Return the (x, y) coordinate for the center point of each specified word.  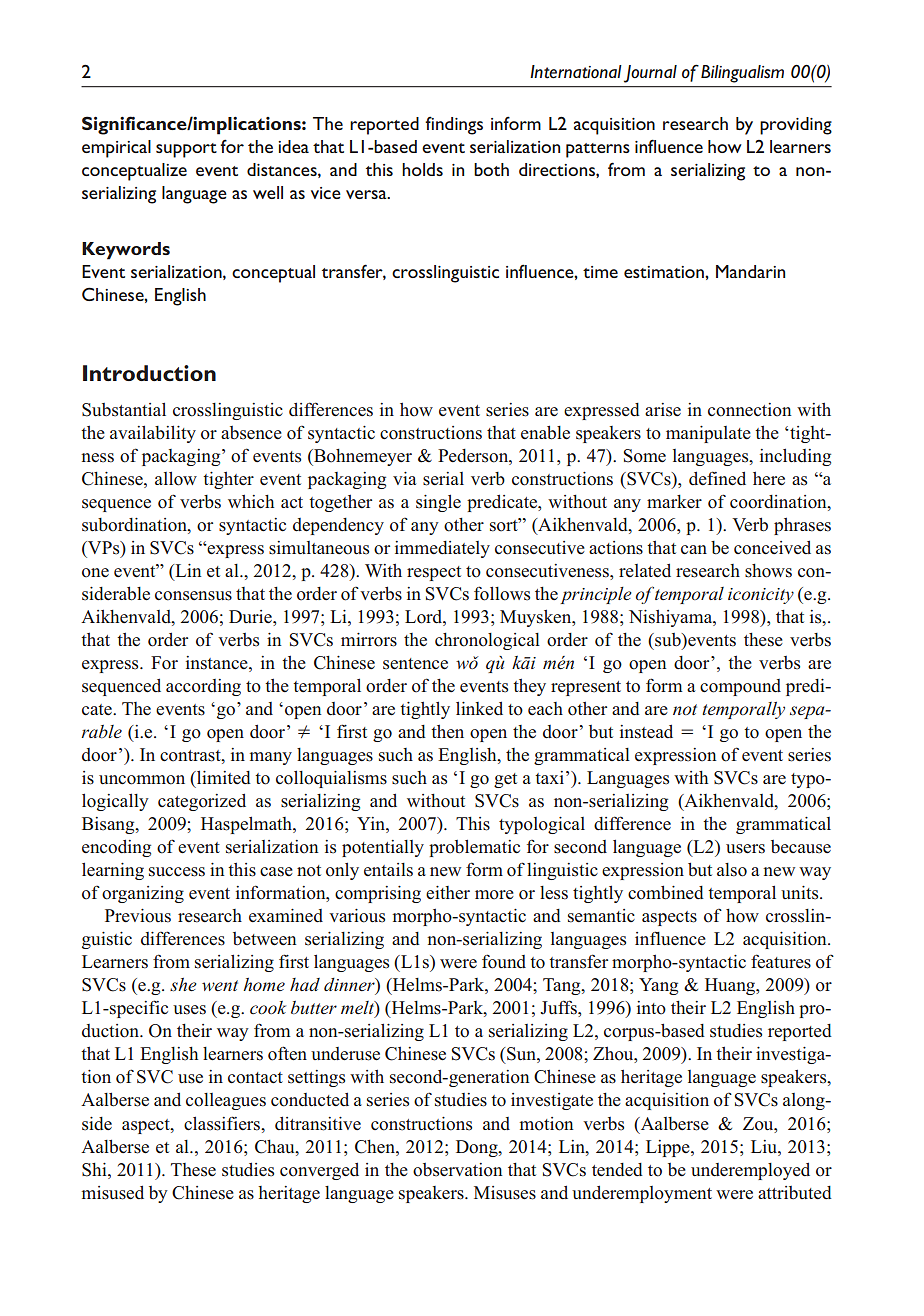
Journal (650, 74)
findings (454, 125)
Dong (478, 1148)
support (186, 150)
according (203, 687)
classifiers (223, 1123)
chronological (487, 641)
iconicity (761, 596)
